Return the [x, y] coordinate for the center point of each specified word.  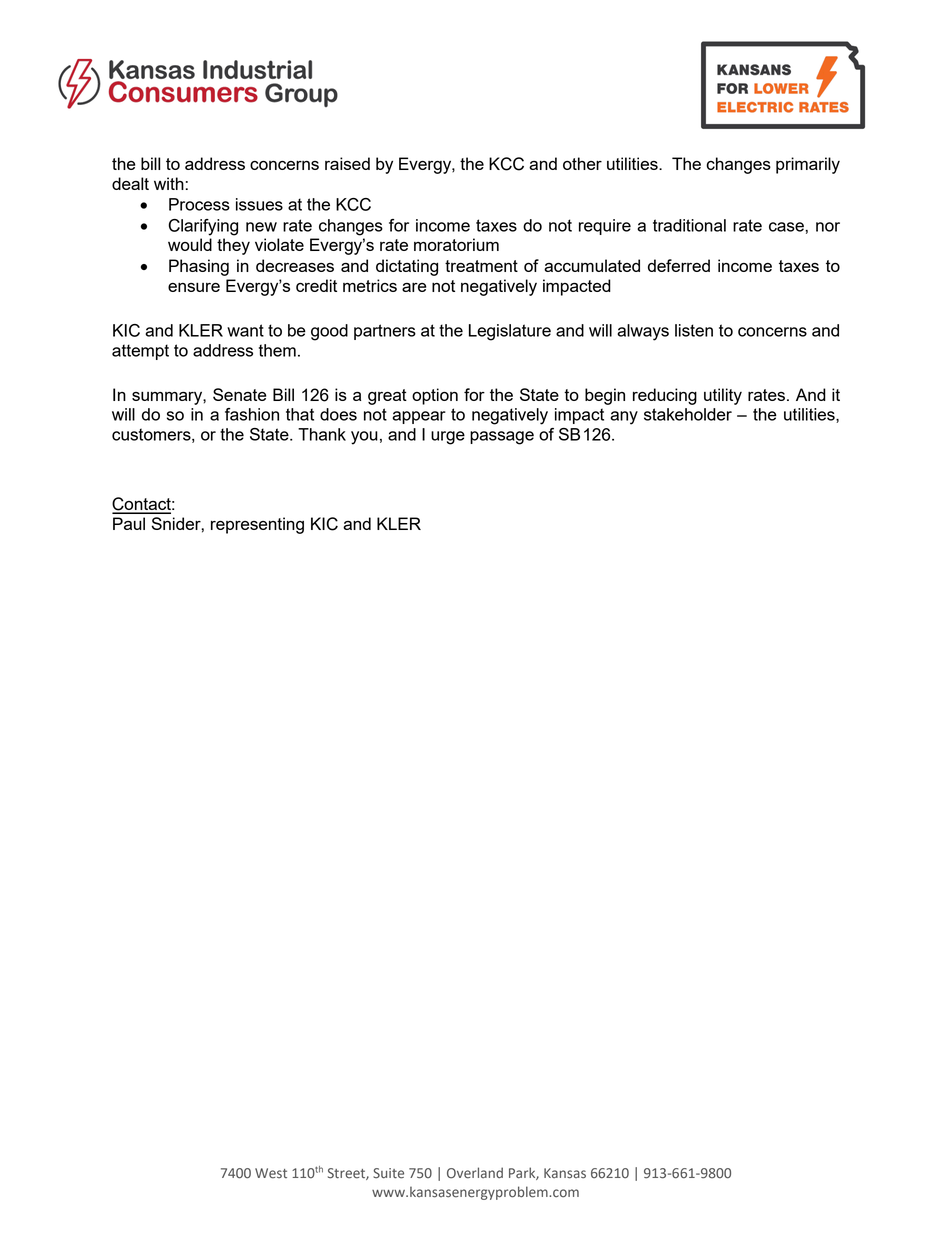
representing [257, 525]
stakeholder [688, 414]
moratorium [456, 244]
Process [199, 204]
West [271, 1173]
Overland [475, 1173]
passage [502, 438]
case [787, 227]
